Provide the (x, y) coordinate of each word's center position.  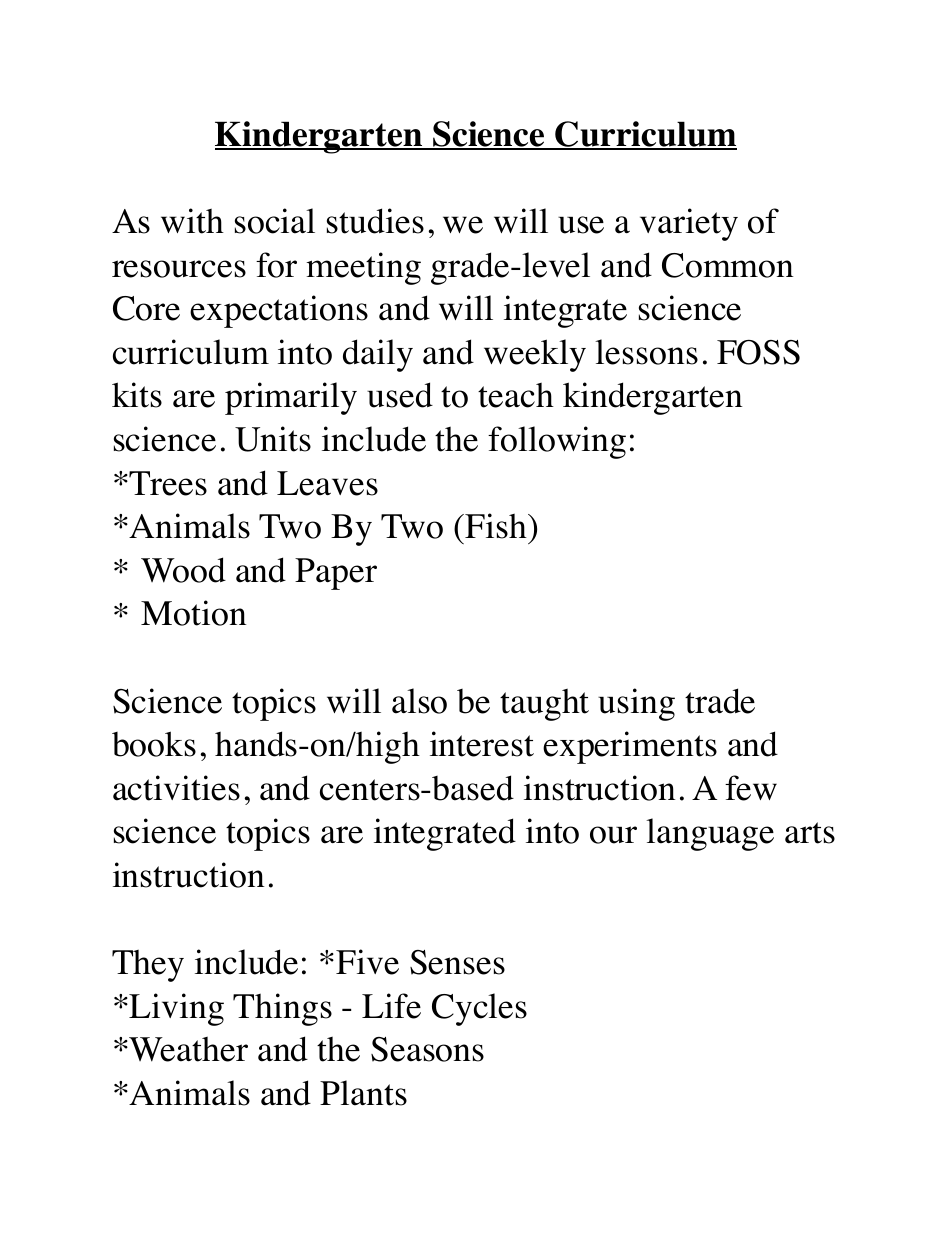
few (751, 788)
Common (728, 265)
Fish (496, 526)
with (192, 221)
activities (176, 788)
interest (482, 744)
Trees (168, 483)
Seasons (427, 1049)
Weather (188, 1049)
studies (375, 221)
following (557, 442)
